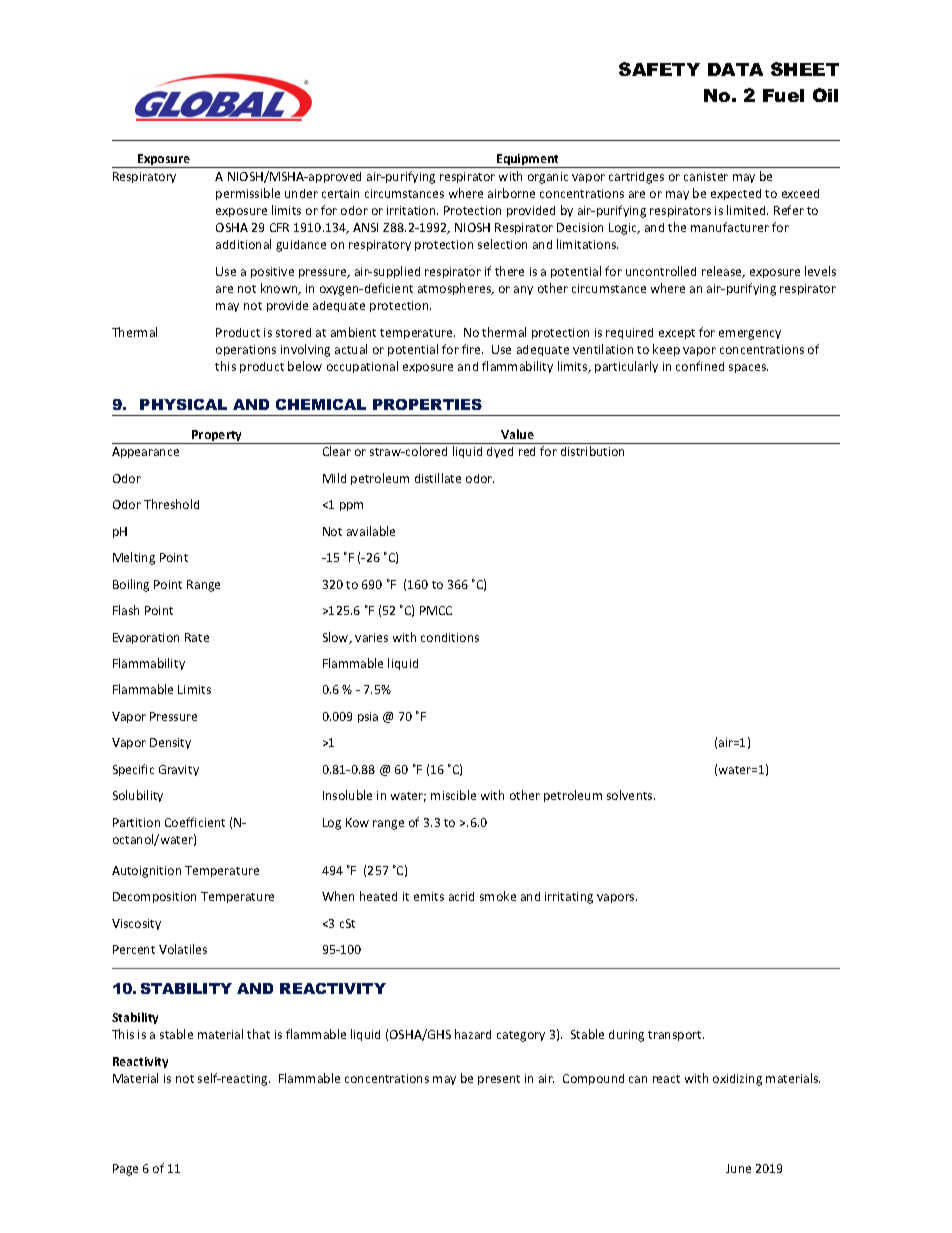  Describe the element at coordinates (248, 194) in the screenshot. I see `permissible` at that location.
